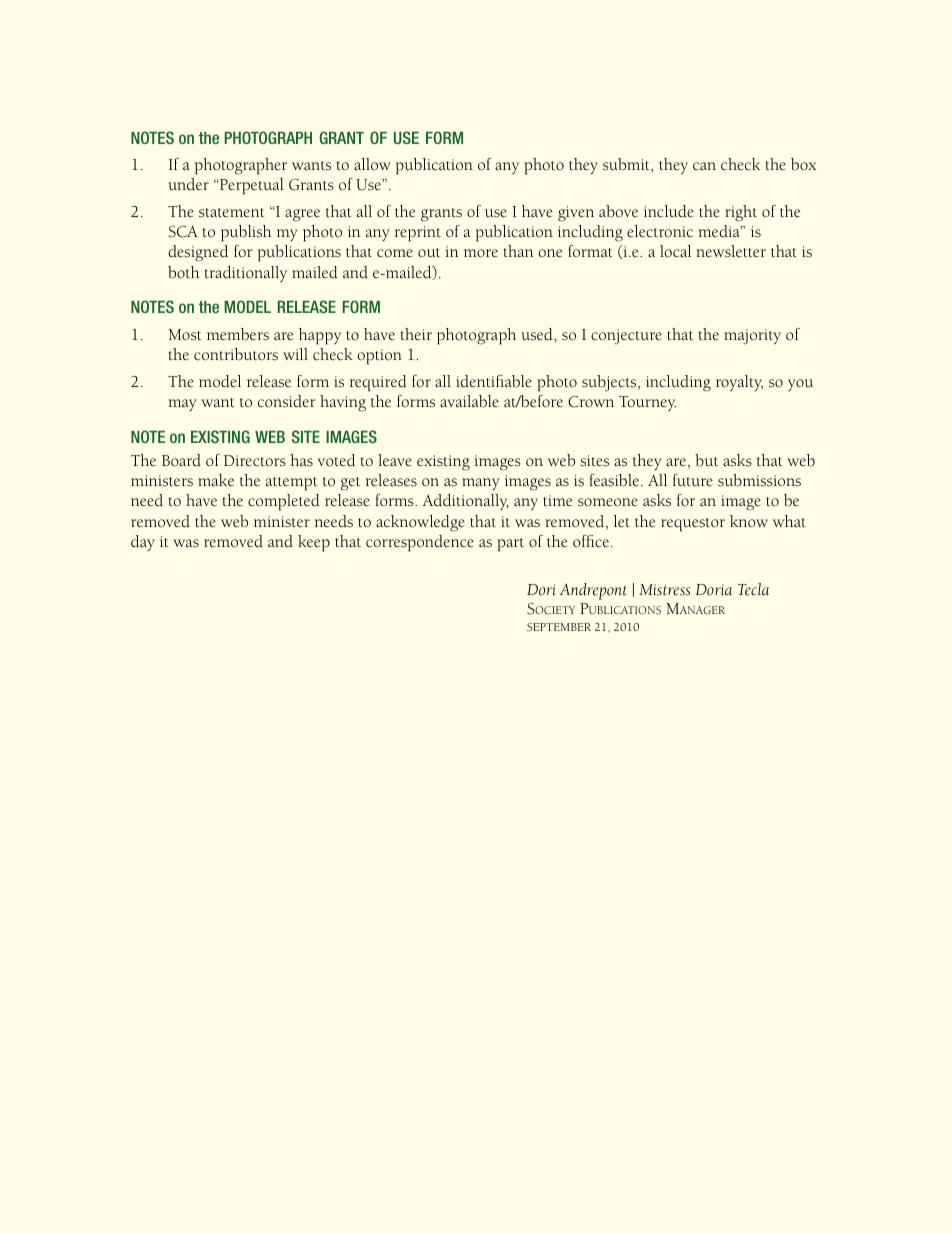 This screenshot has width=952, height=1233. I want to click on September, so click(559, 627).
